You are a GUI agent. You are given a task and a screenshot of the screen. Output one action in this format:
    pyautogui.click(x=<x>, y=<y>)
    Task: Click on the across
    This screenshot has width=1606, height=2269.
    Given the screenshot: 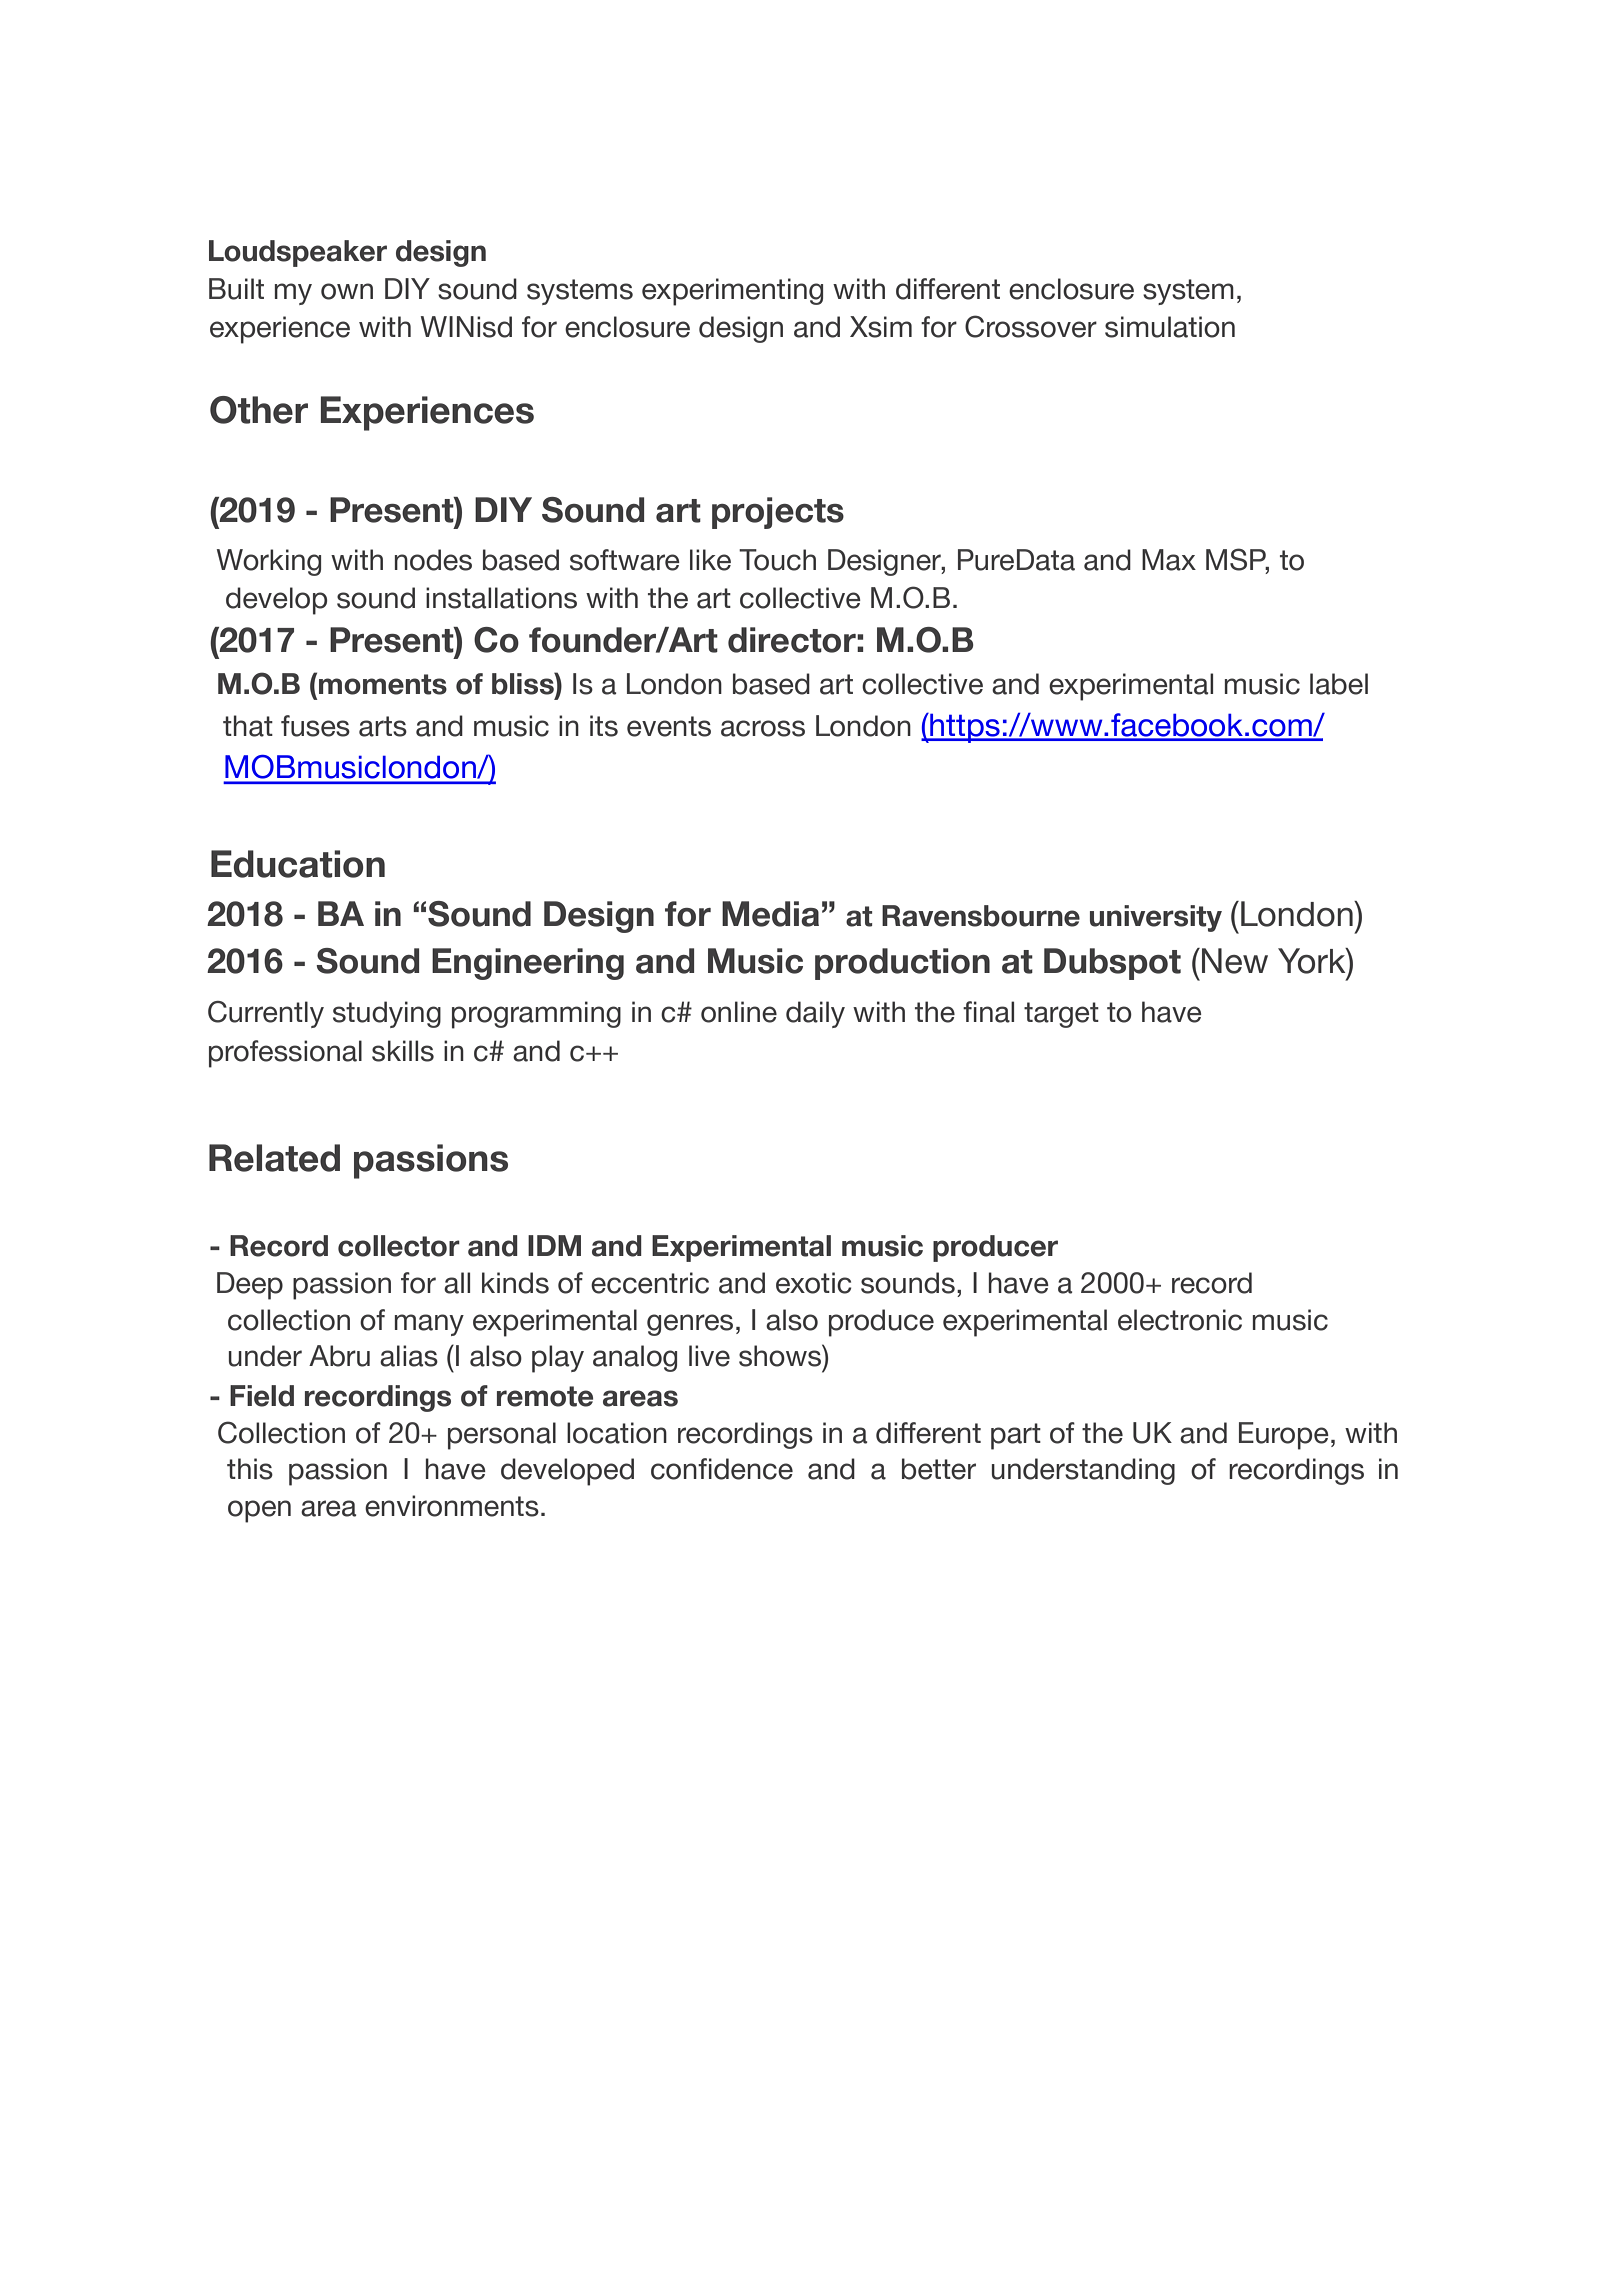 What is the action you would take?
    pyautogui.click(x=763, y=728)
